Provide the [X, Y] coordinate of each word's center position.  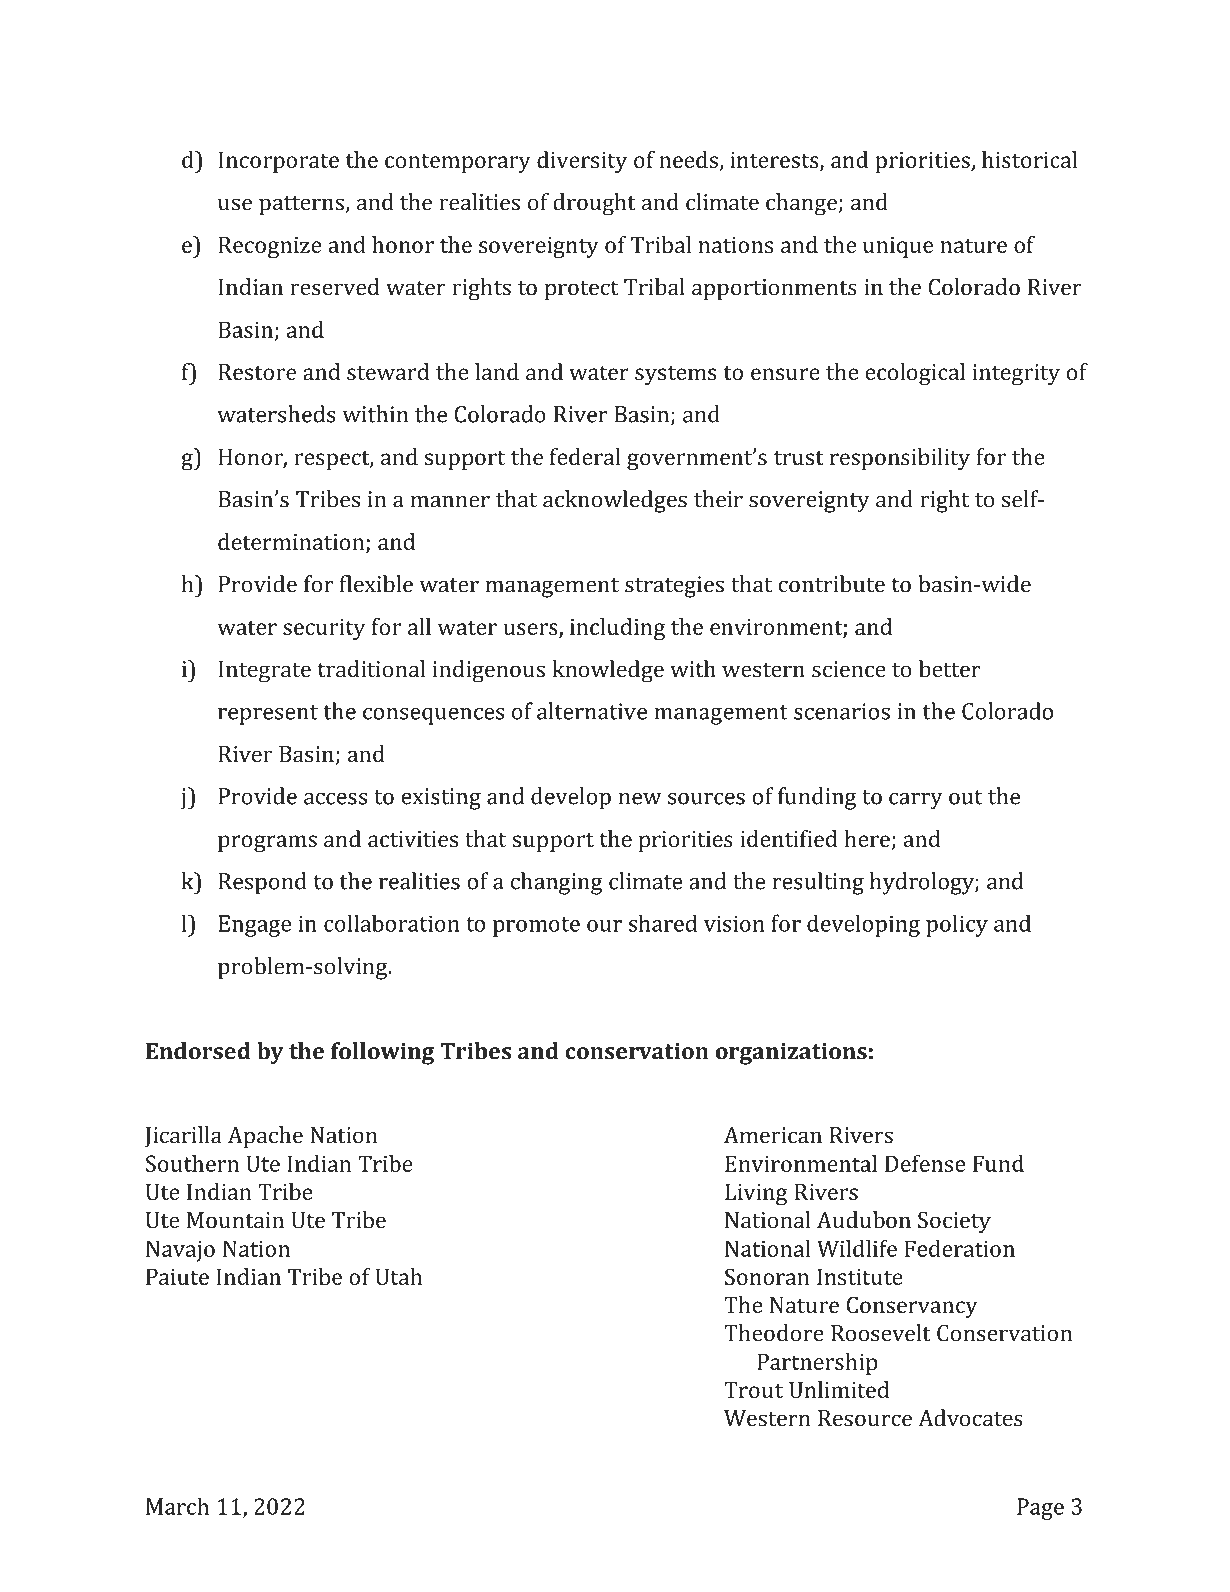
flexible [376, 584]
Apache [265, 1137]
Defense [925, 1163]
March [177, 1506]
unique [898, 247]
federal [585, 456]
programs [267, 844]
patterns [302, 205]
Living [756, 1194]
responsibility [900, 459]
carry [916, 801]
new [640, 799]
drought [594, 204]
